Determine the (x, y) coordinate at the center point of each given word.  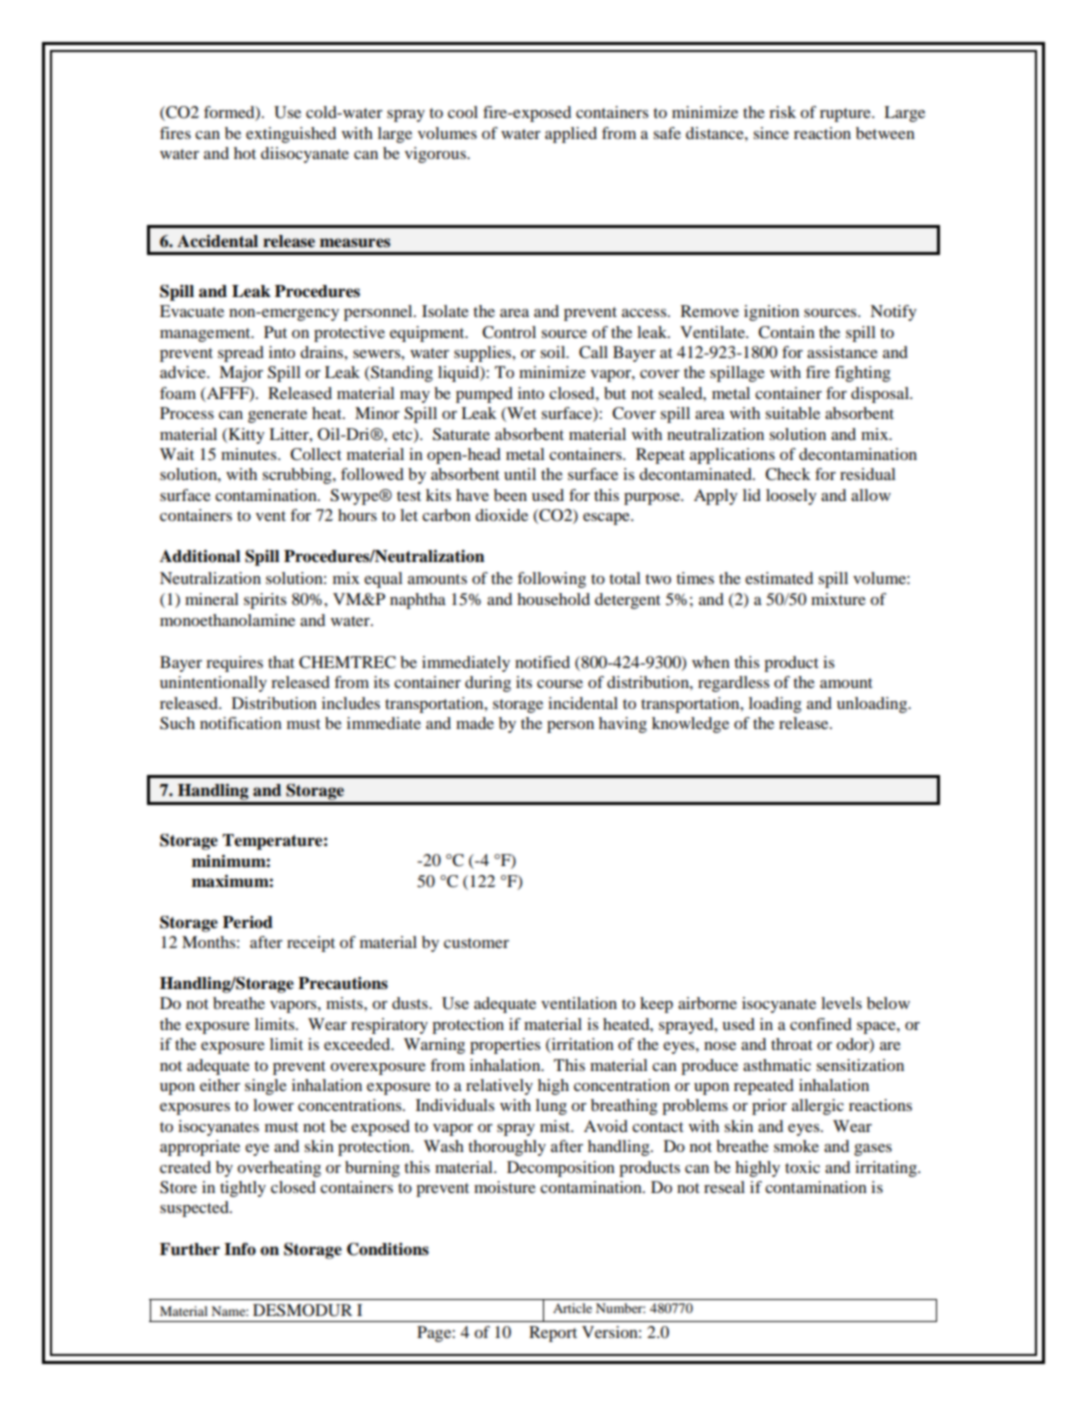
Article (572, 1308)
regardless (734, 684)
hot (245, 153)
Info (240, 1249)
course (560, 684)
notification (241, 723)
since (771, 133)
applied (571, 135)
